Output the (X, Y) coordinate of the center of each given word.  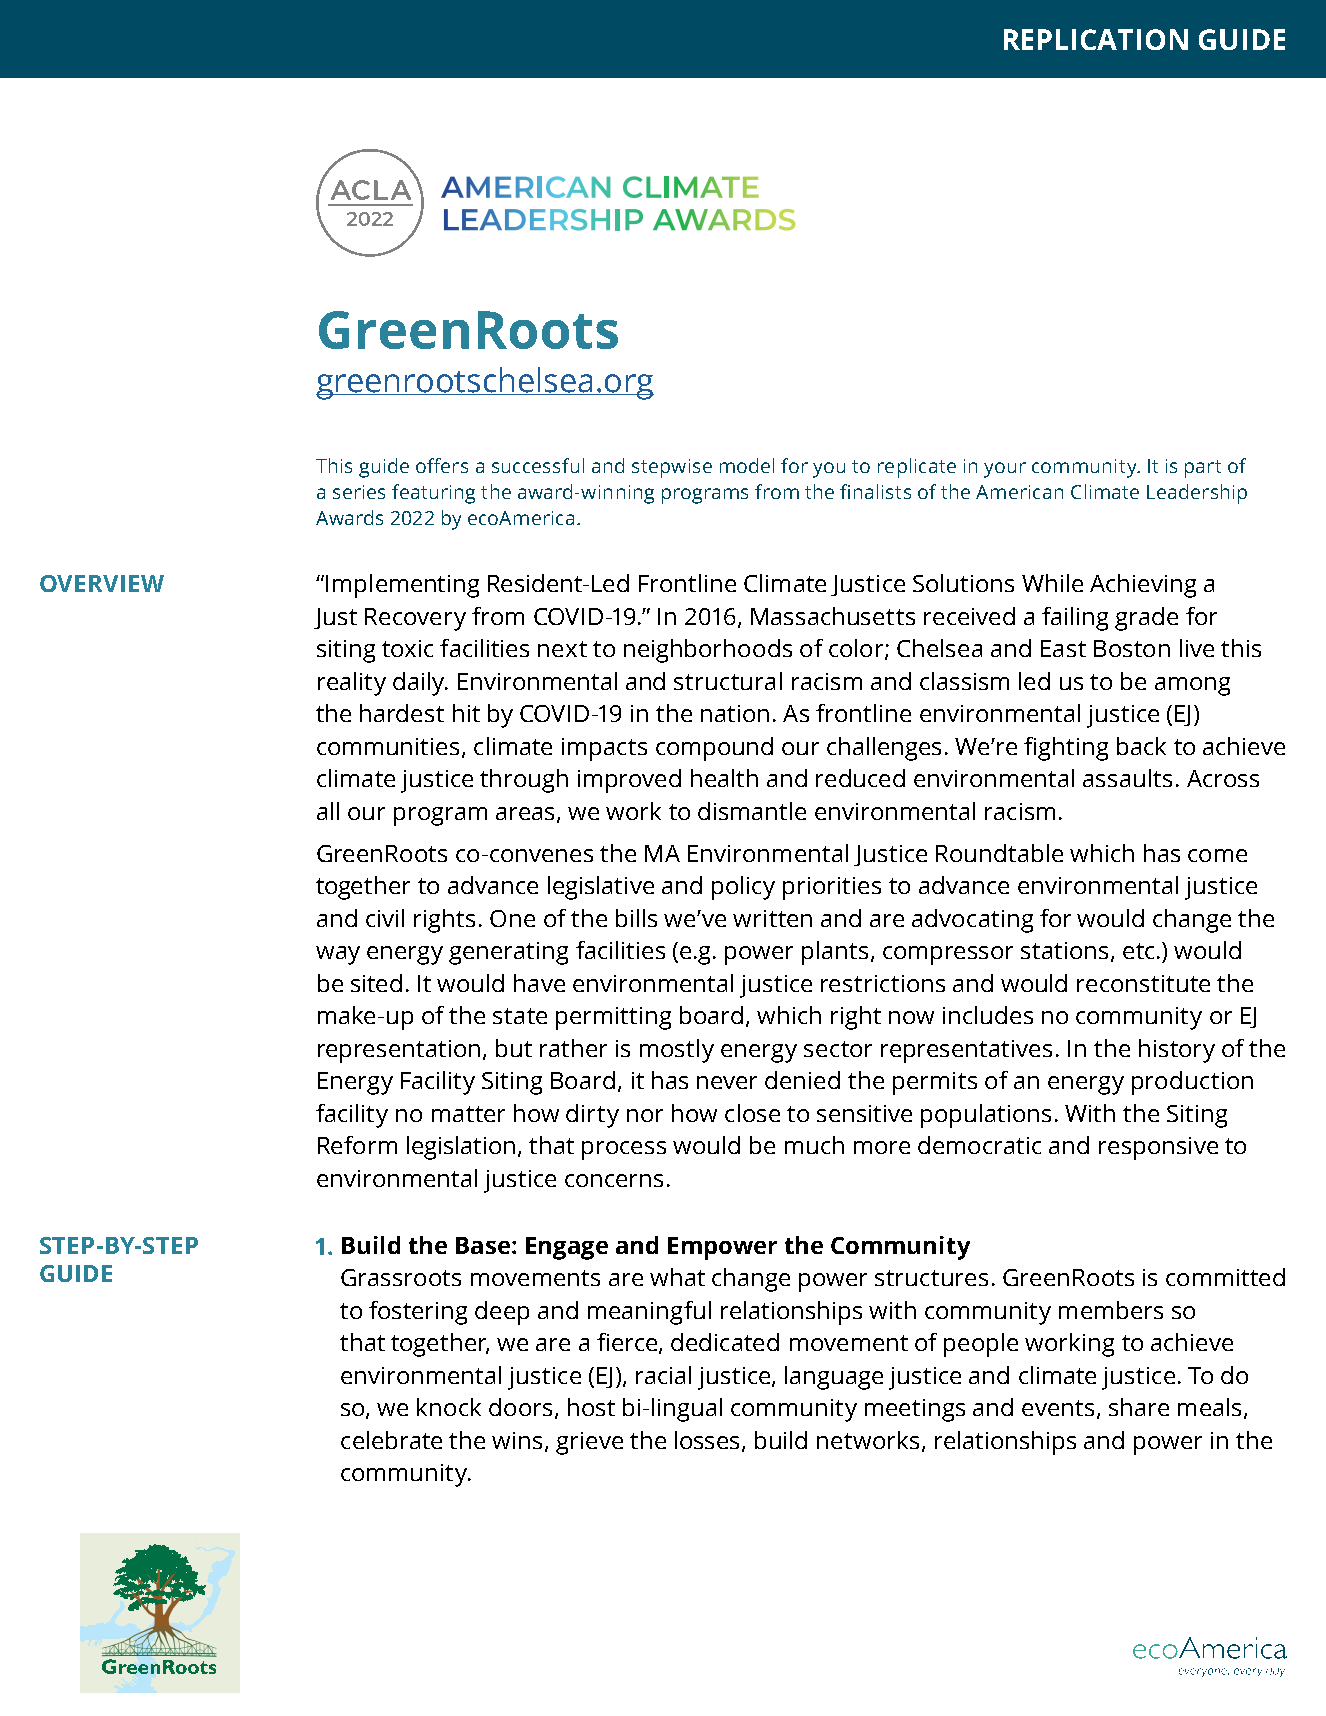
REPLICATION (1096, 39)
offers (442, 465)
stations (1066, 952)
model (747, 465)
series (359, 492)
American (1019, 492)
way (338, 955)
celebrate (391, 1440)
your (1005, 470)
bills (636, 918)
